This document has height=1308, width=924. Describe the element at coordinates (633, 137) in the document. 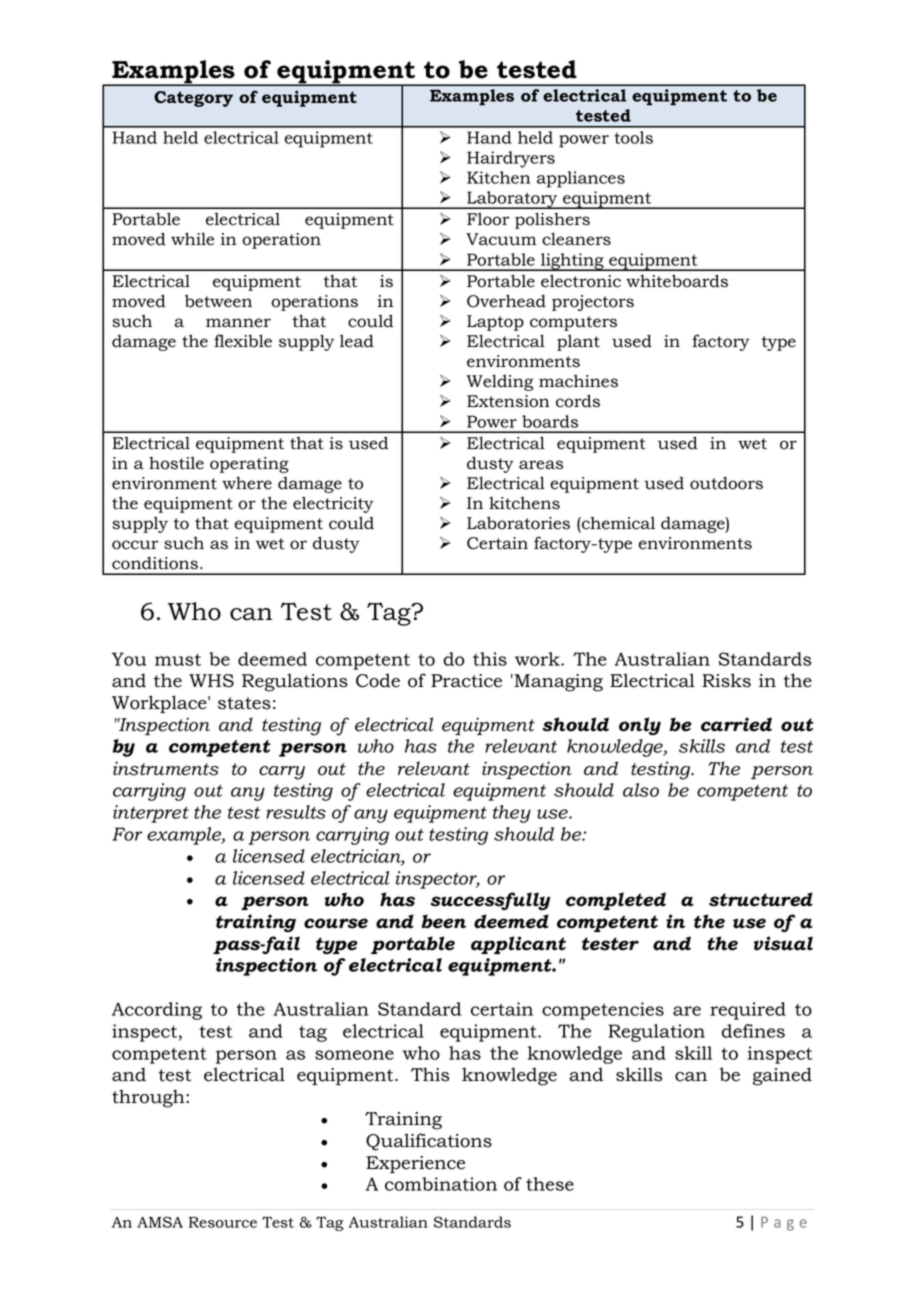

I see `tools` at that location.
